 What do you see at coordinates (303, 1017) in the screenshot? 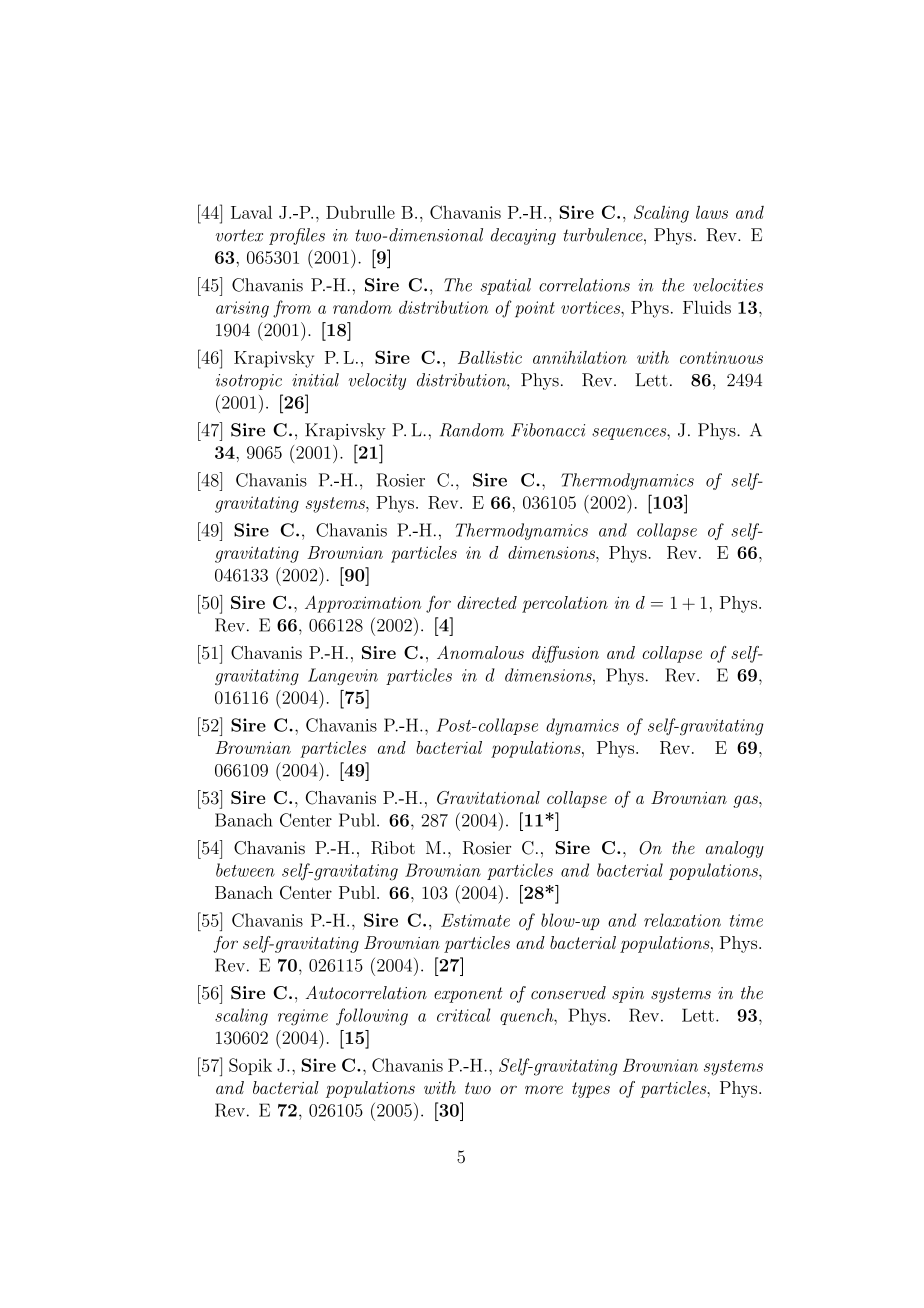
I see `regime` at bounding box center [303, 1017].
